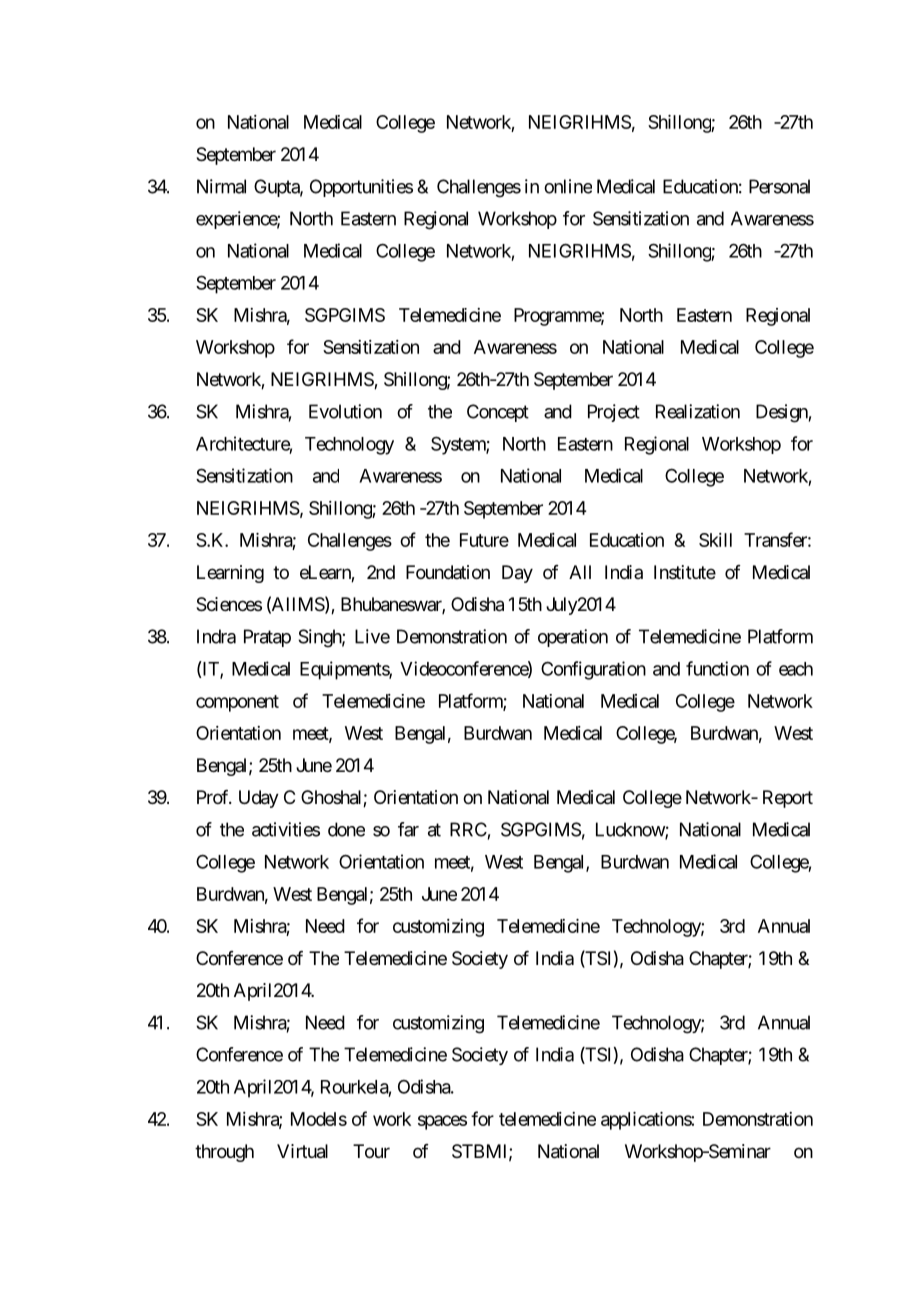  What do you see at coordinates (568, 186) in the screenshot?
I see `online` at bounding box center [568, 186].
